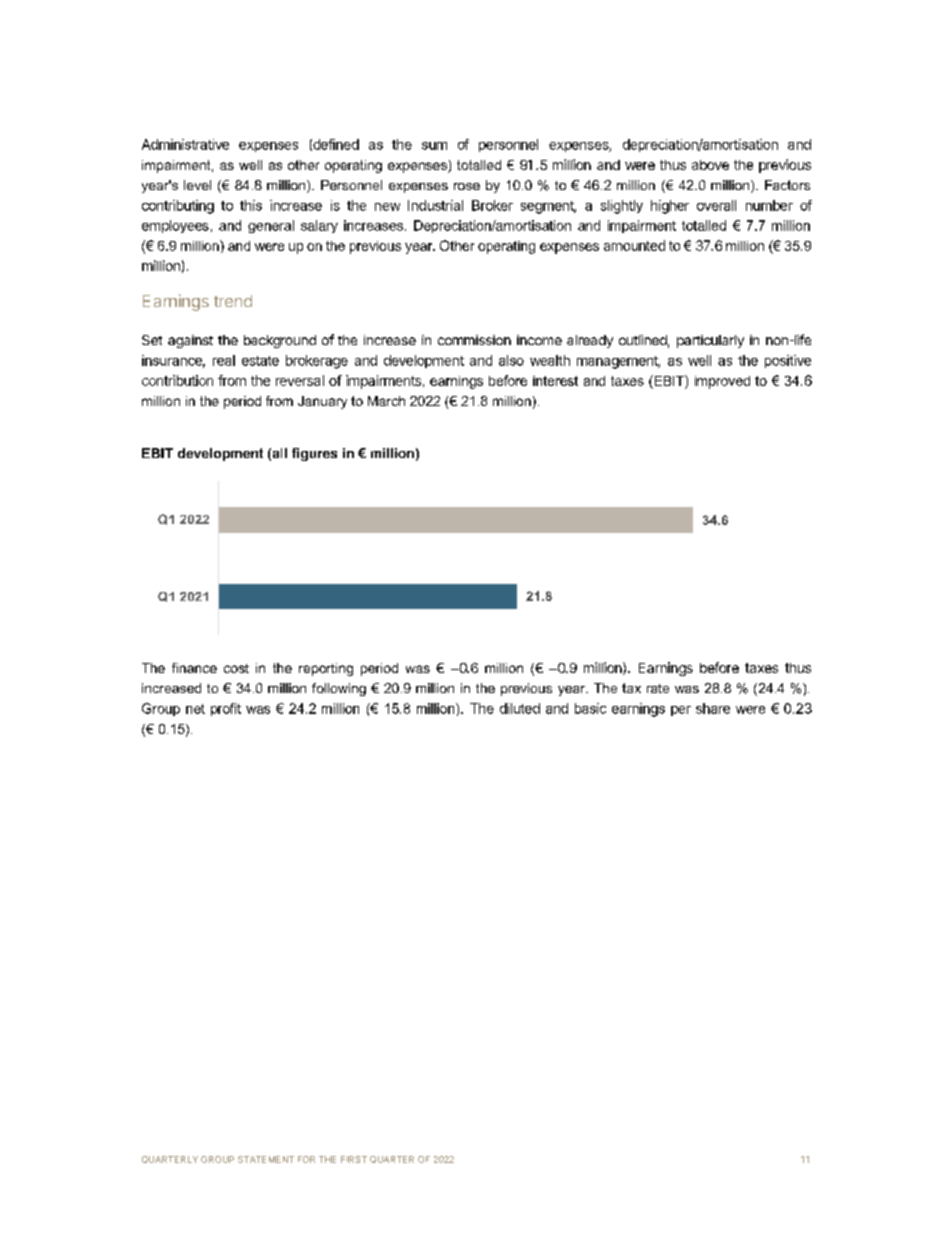 This screenshot has width=952, height=1233. What do you see at coordinates (658, 688) in the screenshot?
I see `rate` at bounding box center [658, 688].
